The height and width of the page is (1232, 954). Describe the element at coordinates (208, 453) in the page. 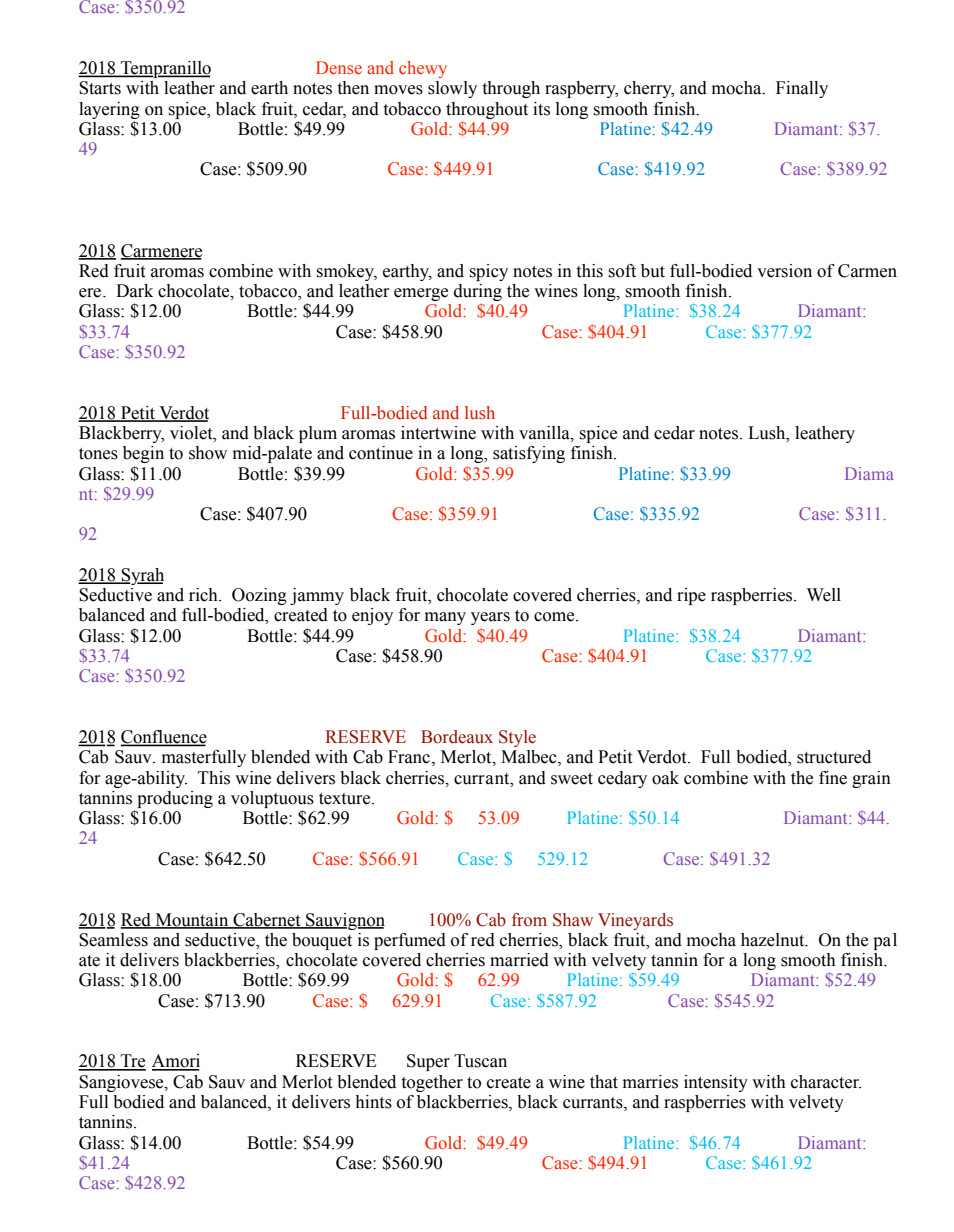

I see `show` at that location.
